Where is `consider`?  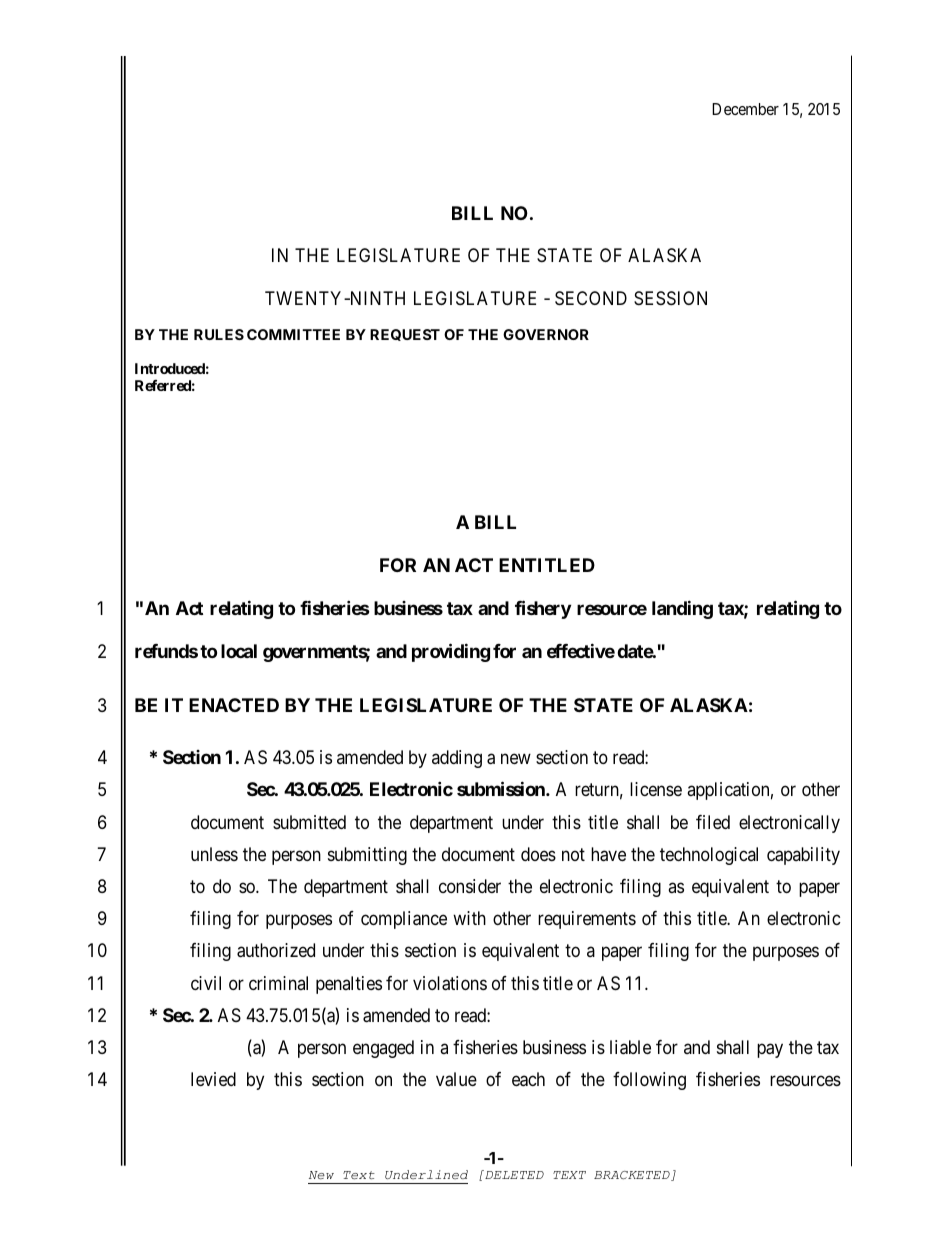 consider is located at coordinates (470, 886).
